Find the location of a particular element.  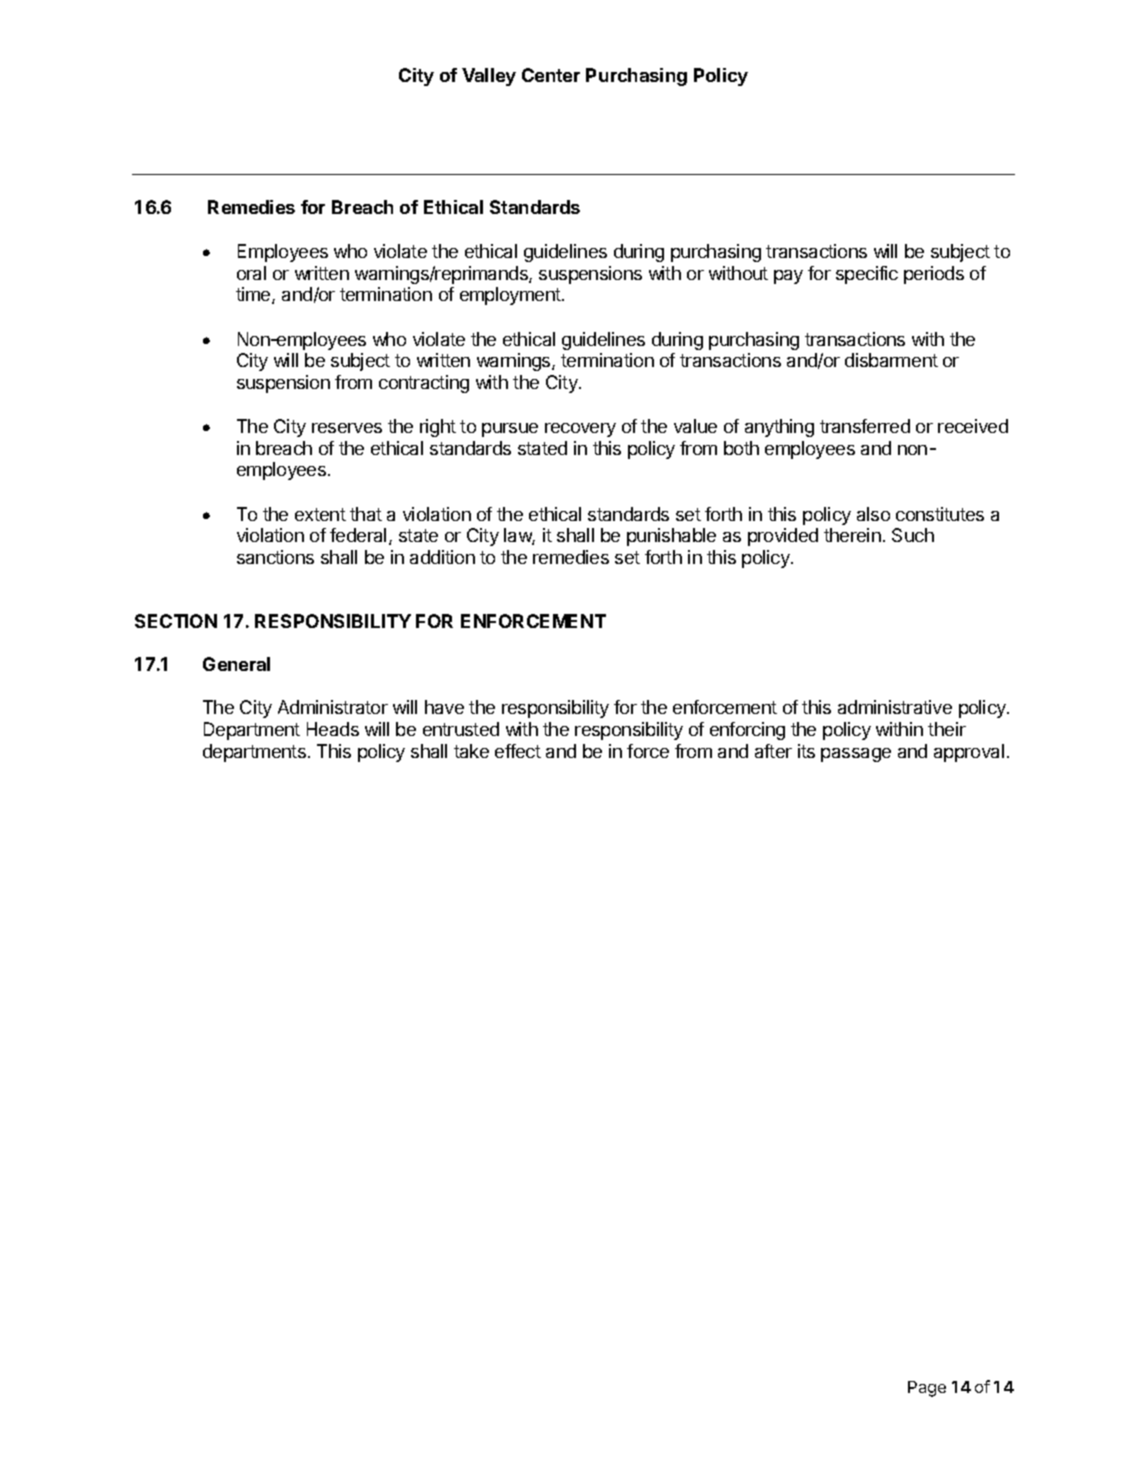

passage is located at coordinates (856, 755).
